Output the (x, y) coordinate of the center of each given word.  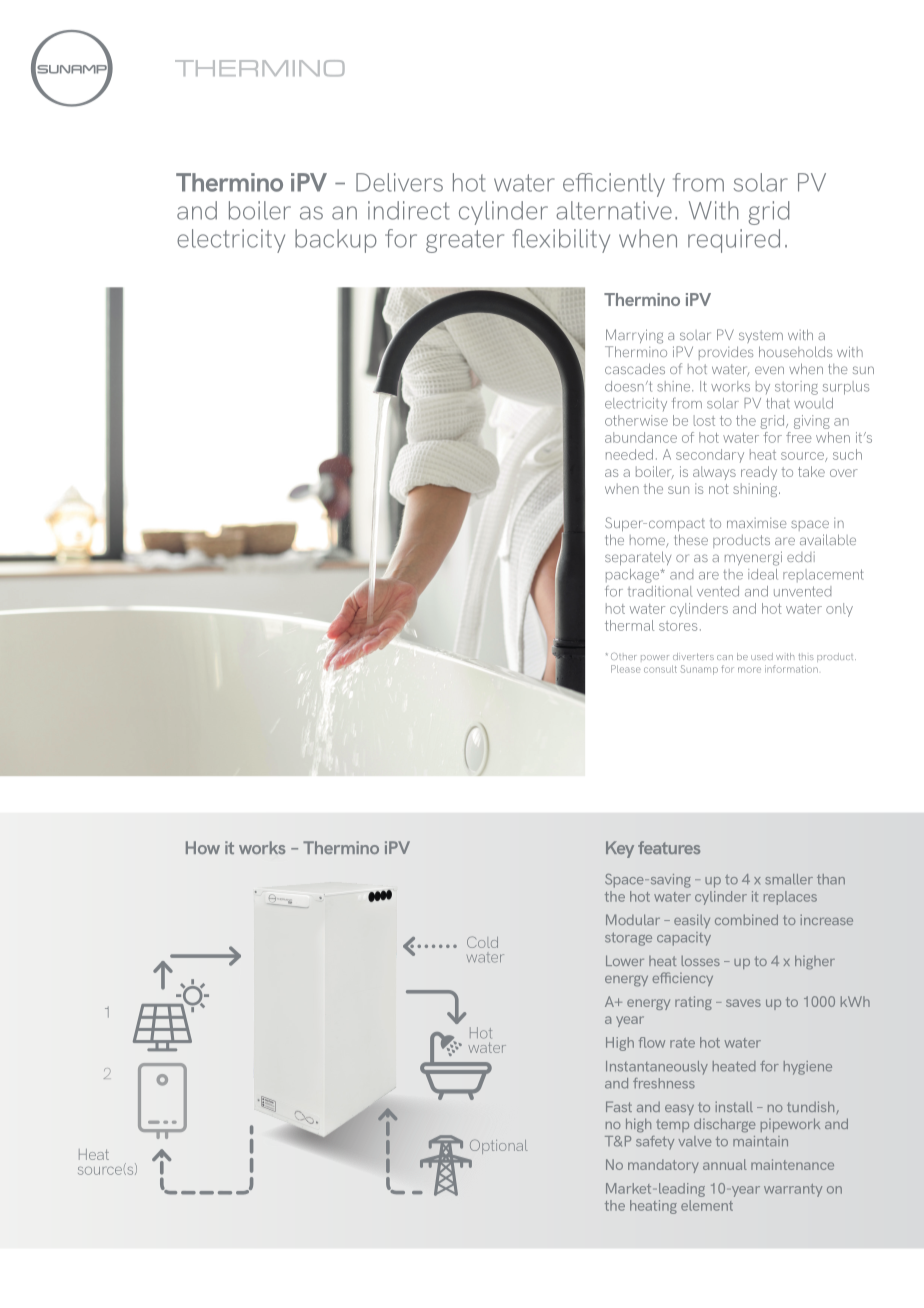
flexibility (561, 241)
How (203, 847)
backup (336, 241)
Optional (499, 1146)
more (749, 670)
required (734, 241)
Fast (619, 1106)
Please (626, 669)
